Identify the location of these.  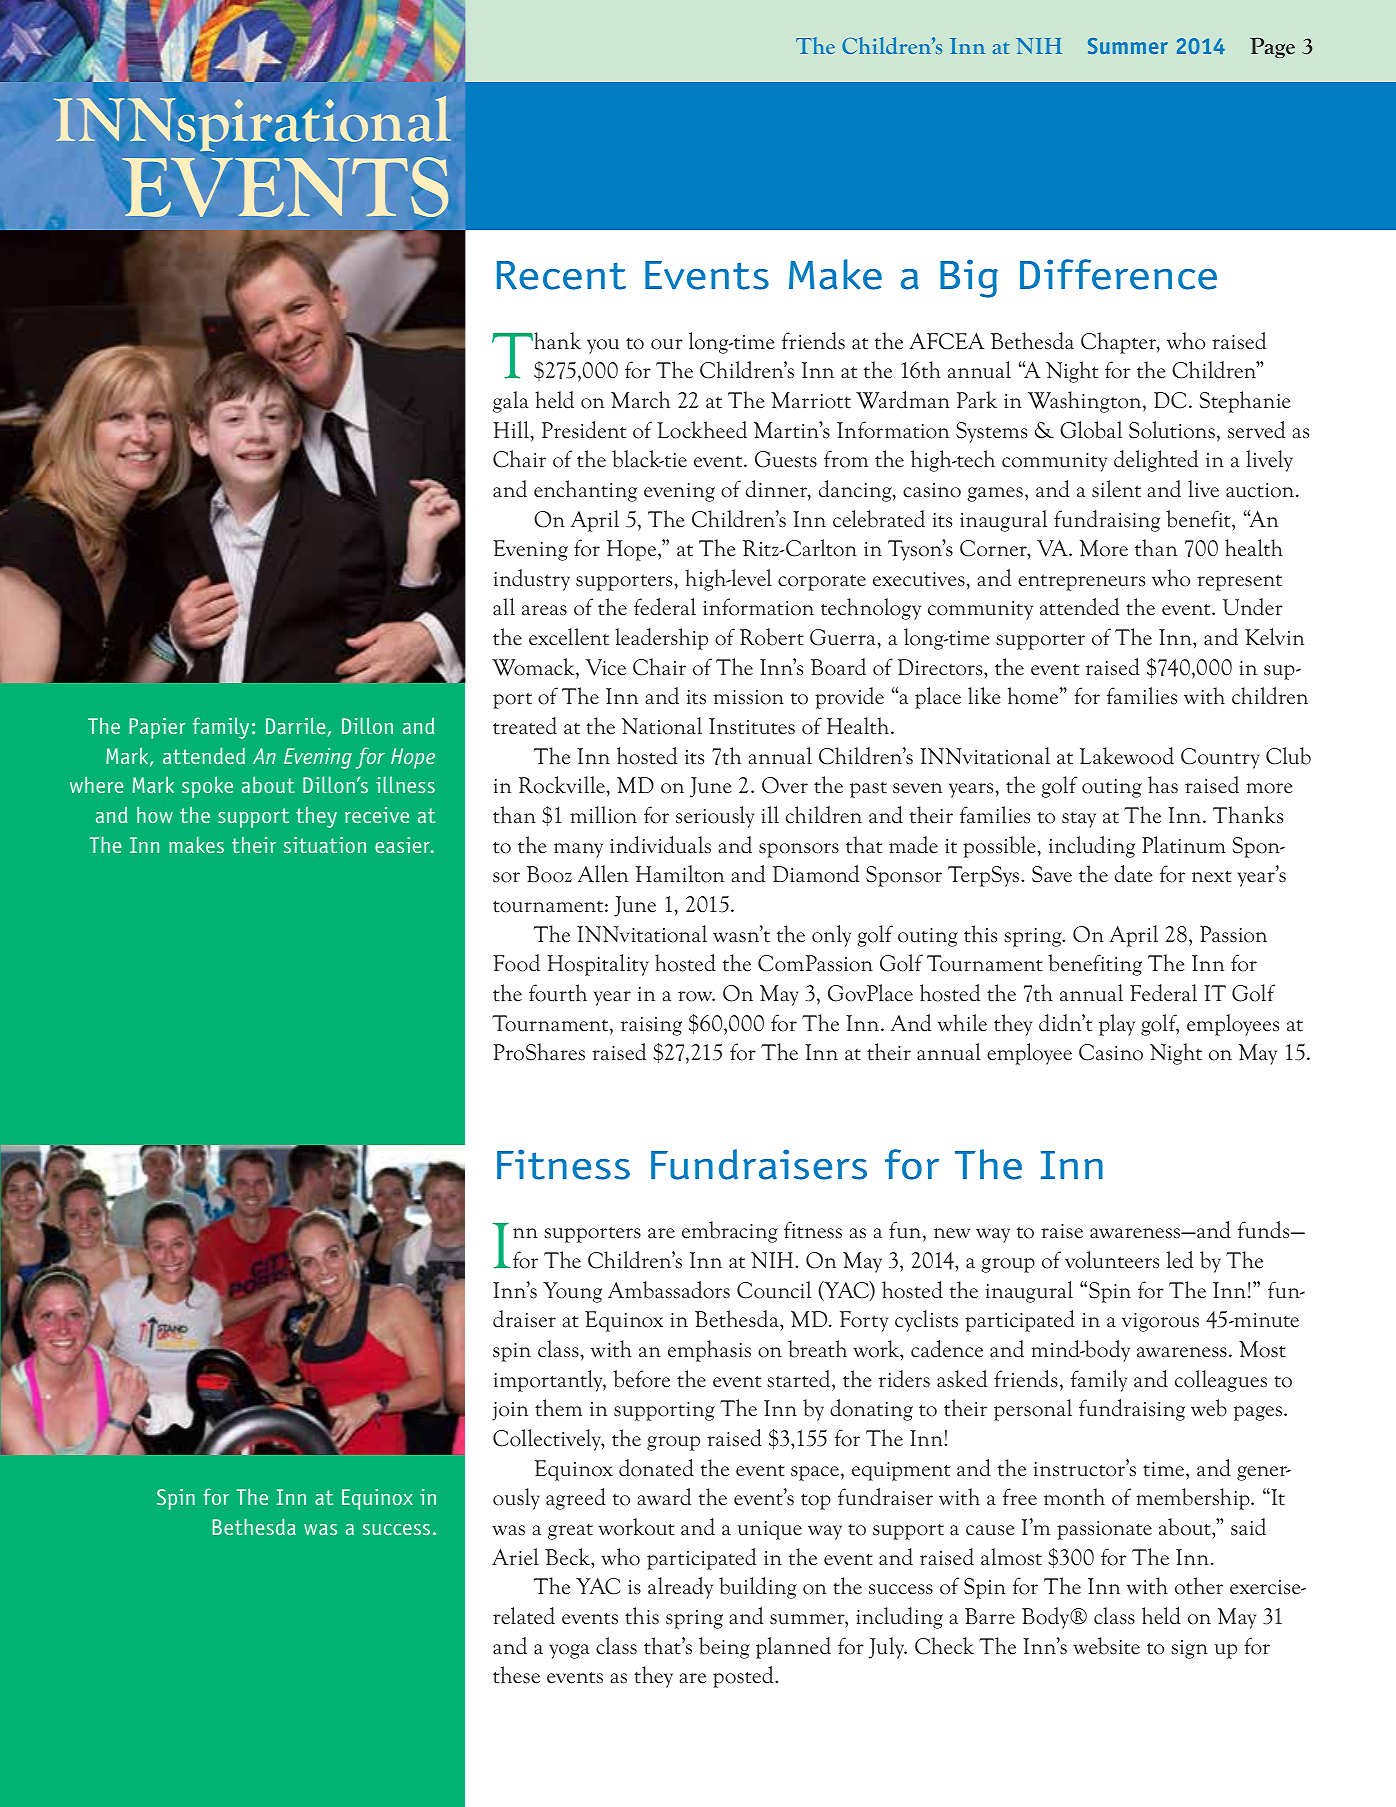
(516, 1675).
